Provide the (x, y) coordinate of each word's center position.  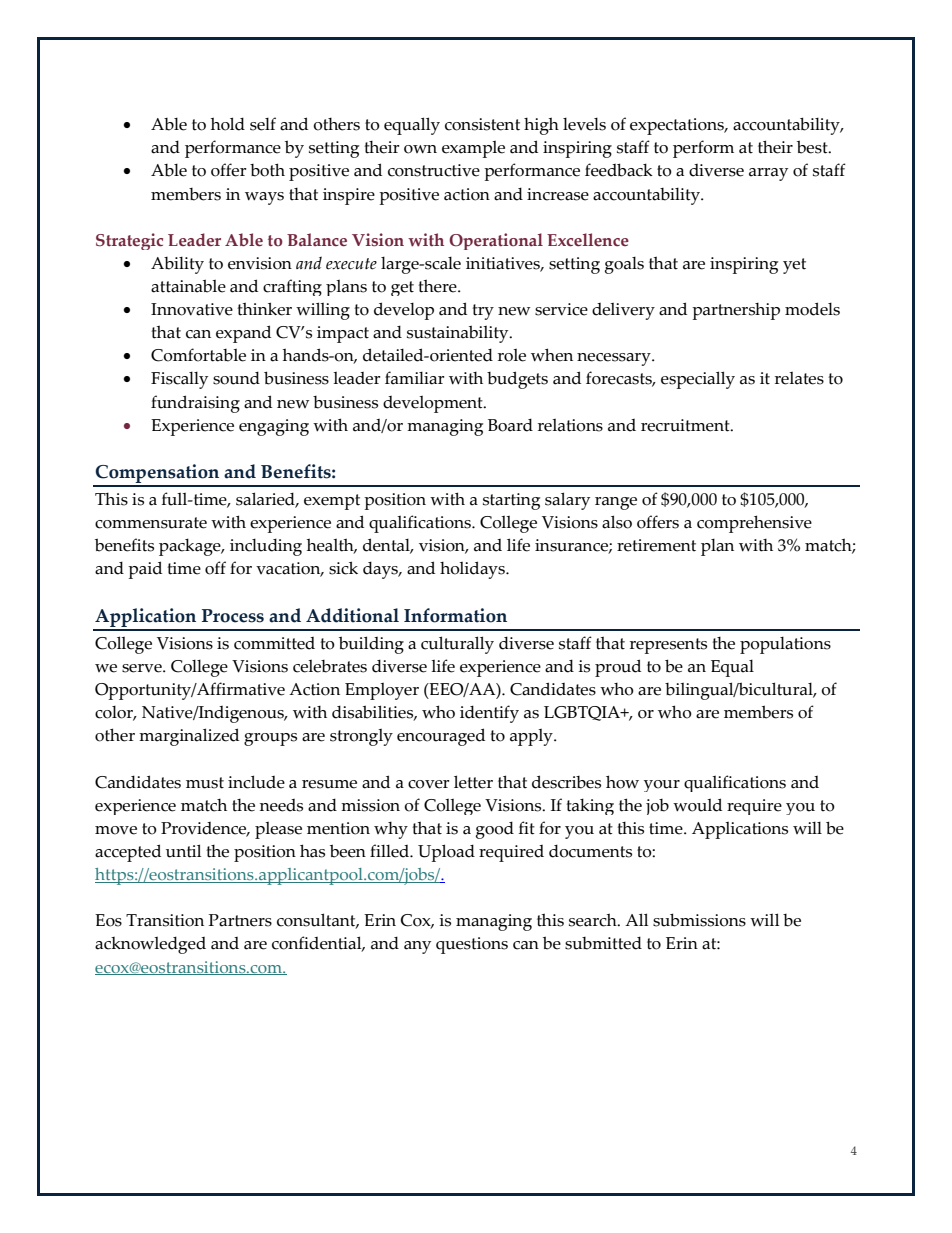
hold (228, 124)
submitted (603, 943)
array (768, 174)
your (662, 786)
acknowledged (150, 945)
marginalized (189, 737)
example (473, 149)
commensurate (151, 523)
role (512, 355)
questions (472, 945)
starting (511, 501)
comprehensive (754, 524)
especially (698, 380)
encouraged (441, 737)
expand (243, 334)
